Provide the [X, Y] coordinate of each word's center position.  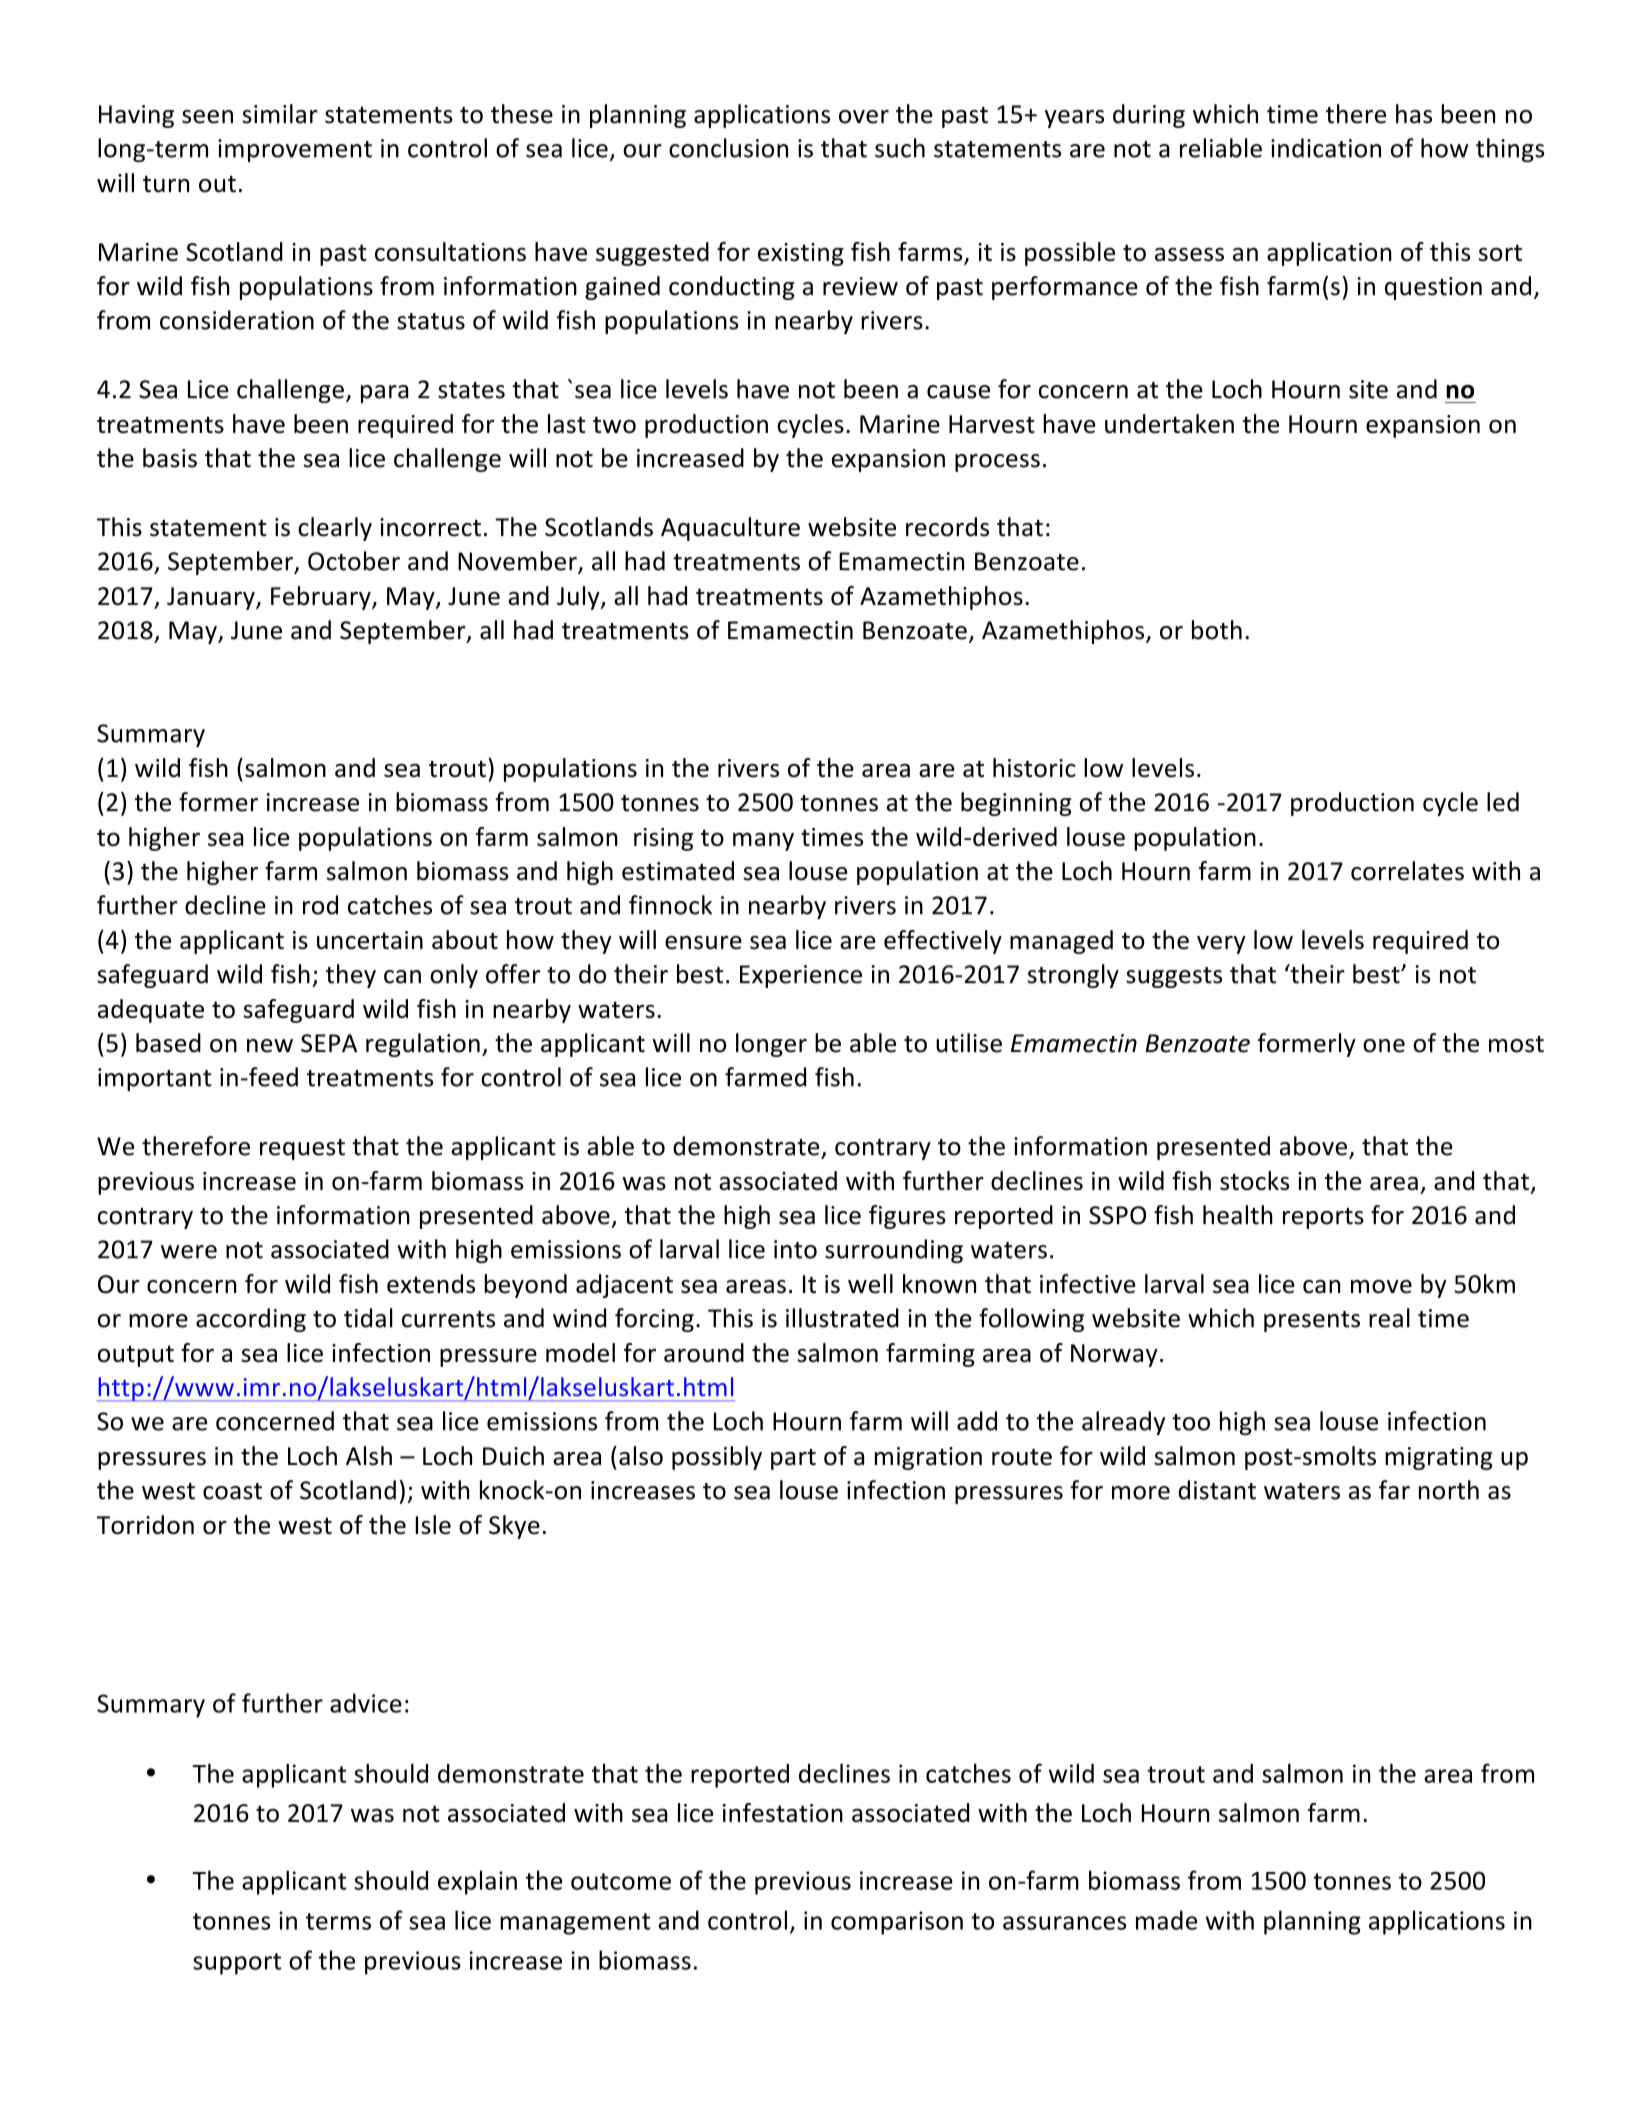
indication [1326, 148]
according [251, 1320]
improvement [295, 150]
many [763, 841]
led [1503, 802]
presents [1312, 1321]
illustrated [842, 1318]
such [900, 148]
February [322, 598]
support [237, 1964]
